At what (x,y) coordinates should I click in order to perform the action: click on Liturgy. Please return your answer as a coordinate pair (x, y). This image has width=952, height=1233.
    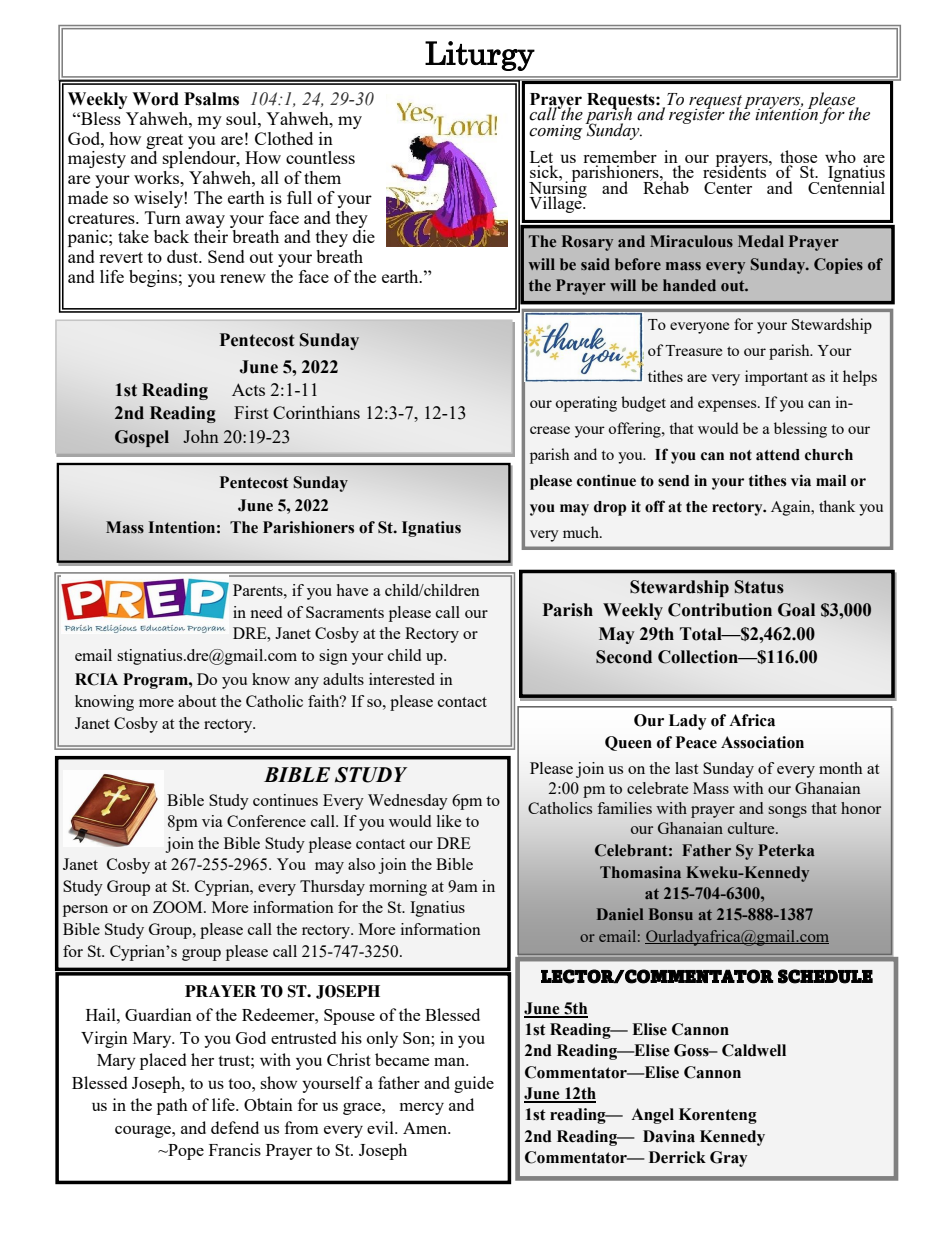
    Looking at the image, I should click on (480, 56).
